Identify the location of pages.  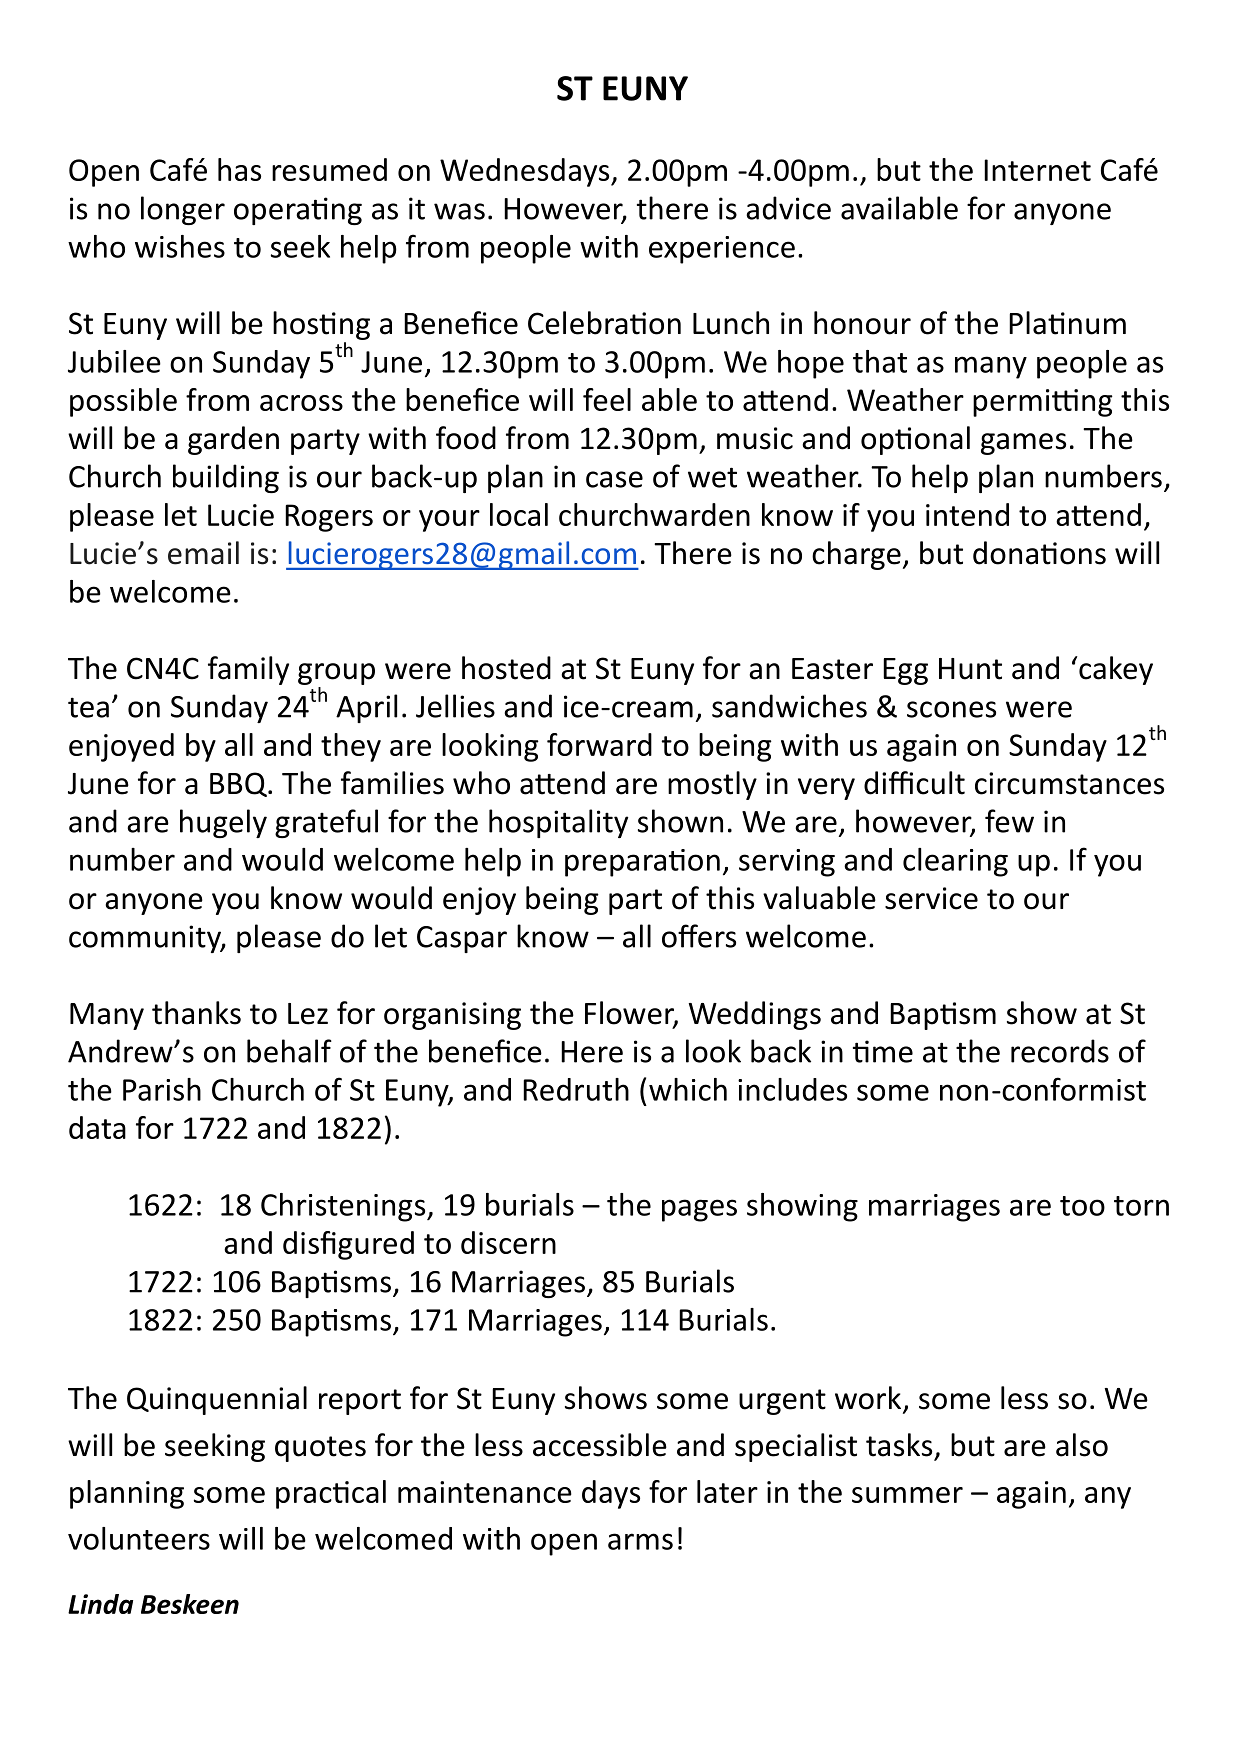
(699, 1210).
